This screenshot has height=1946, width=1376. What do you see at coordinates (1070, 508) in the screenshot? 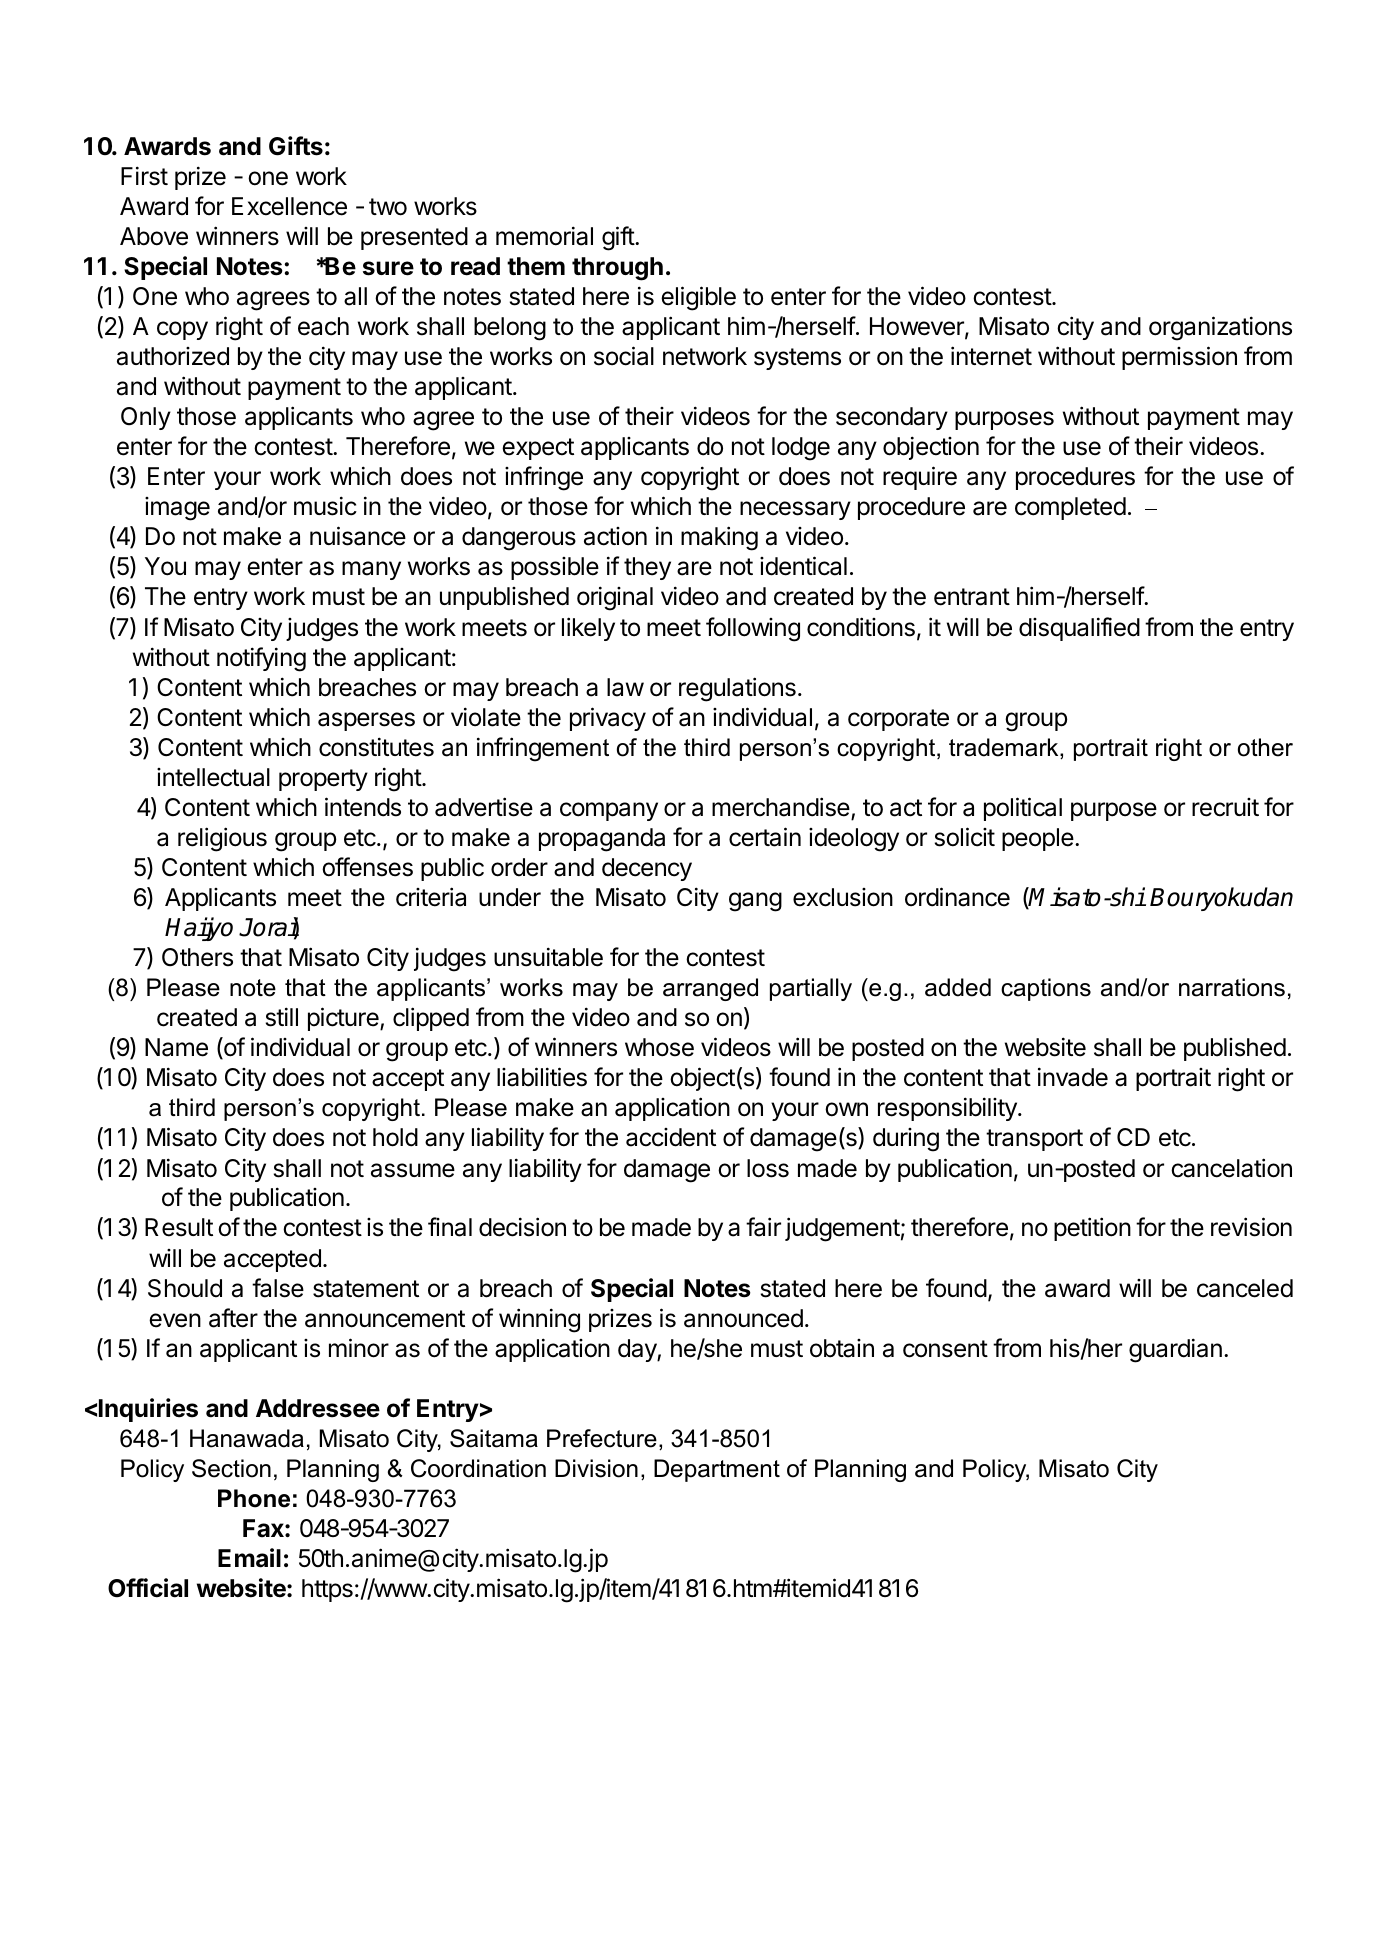
I see `completed` at bounding box center [1070, 508].
